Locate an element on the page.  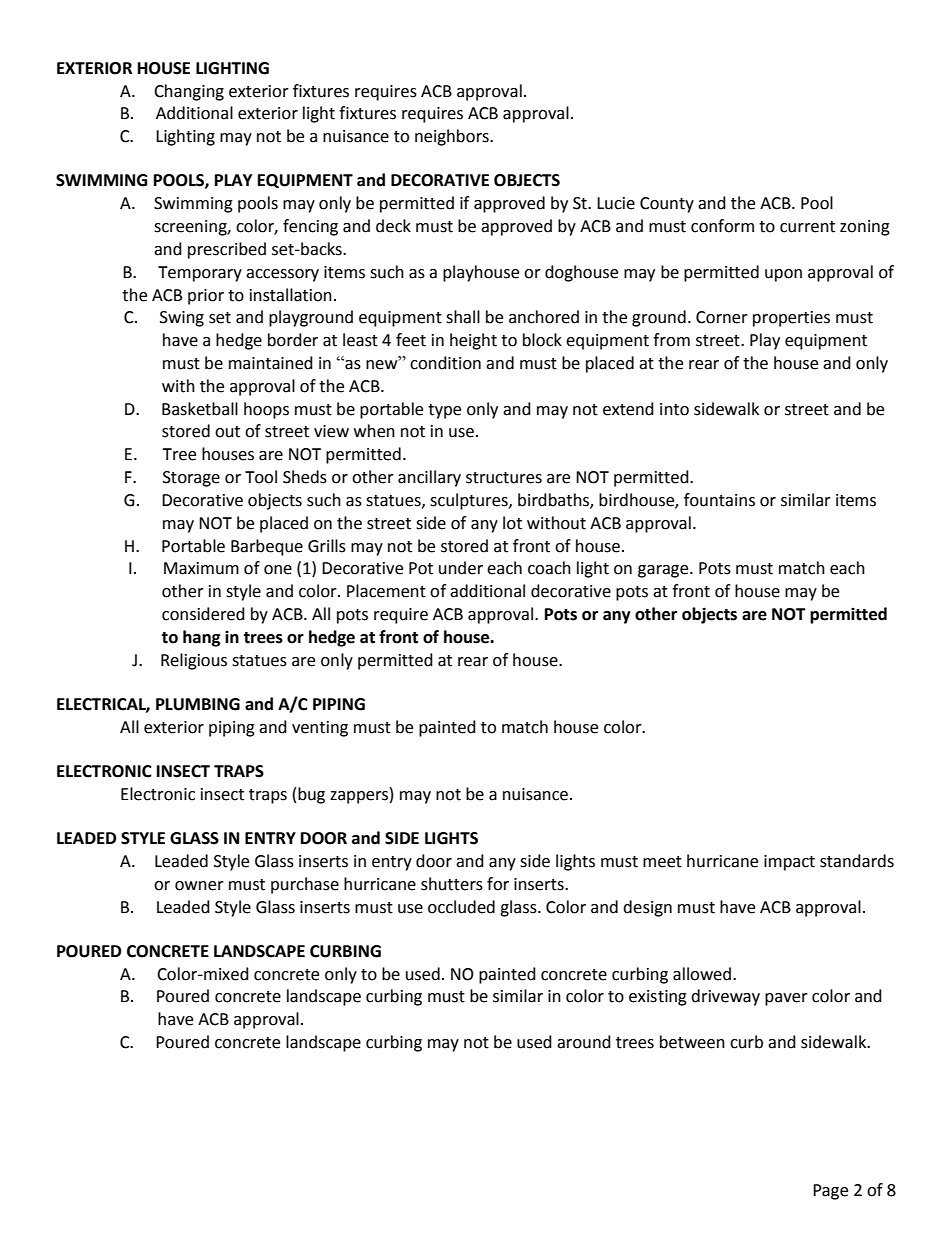
purchase is located at coordinates (305, 885).
